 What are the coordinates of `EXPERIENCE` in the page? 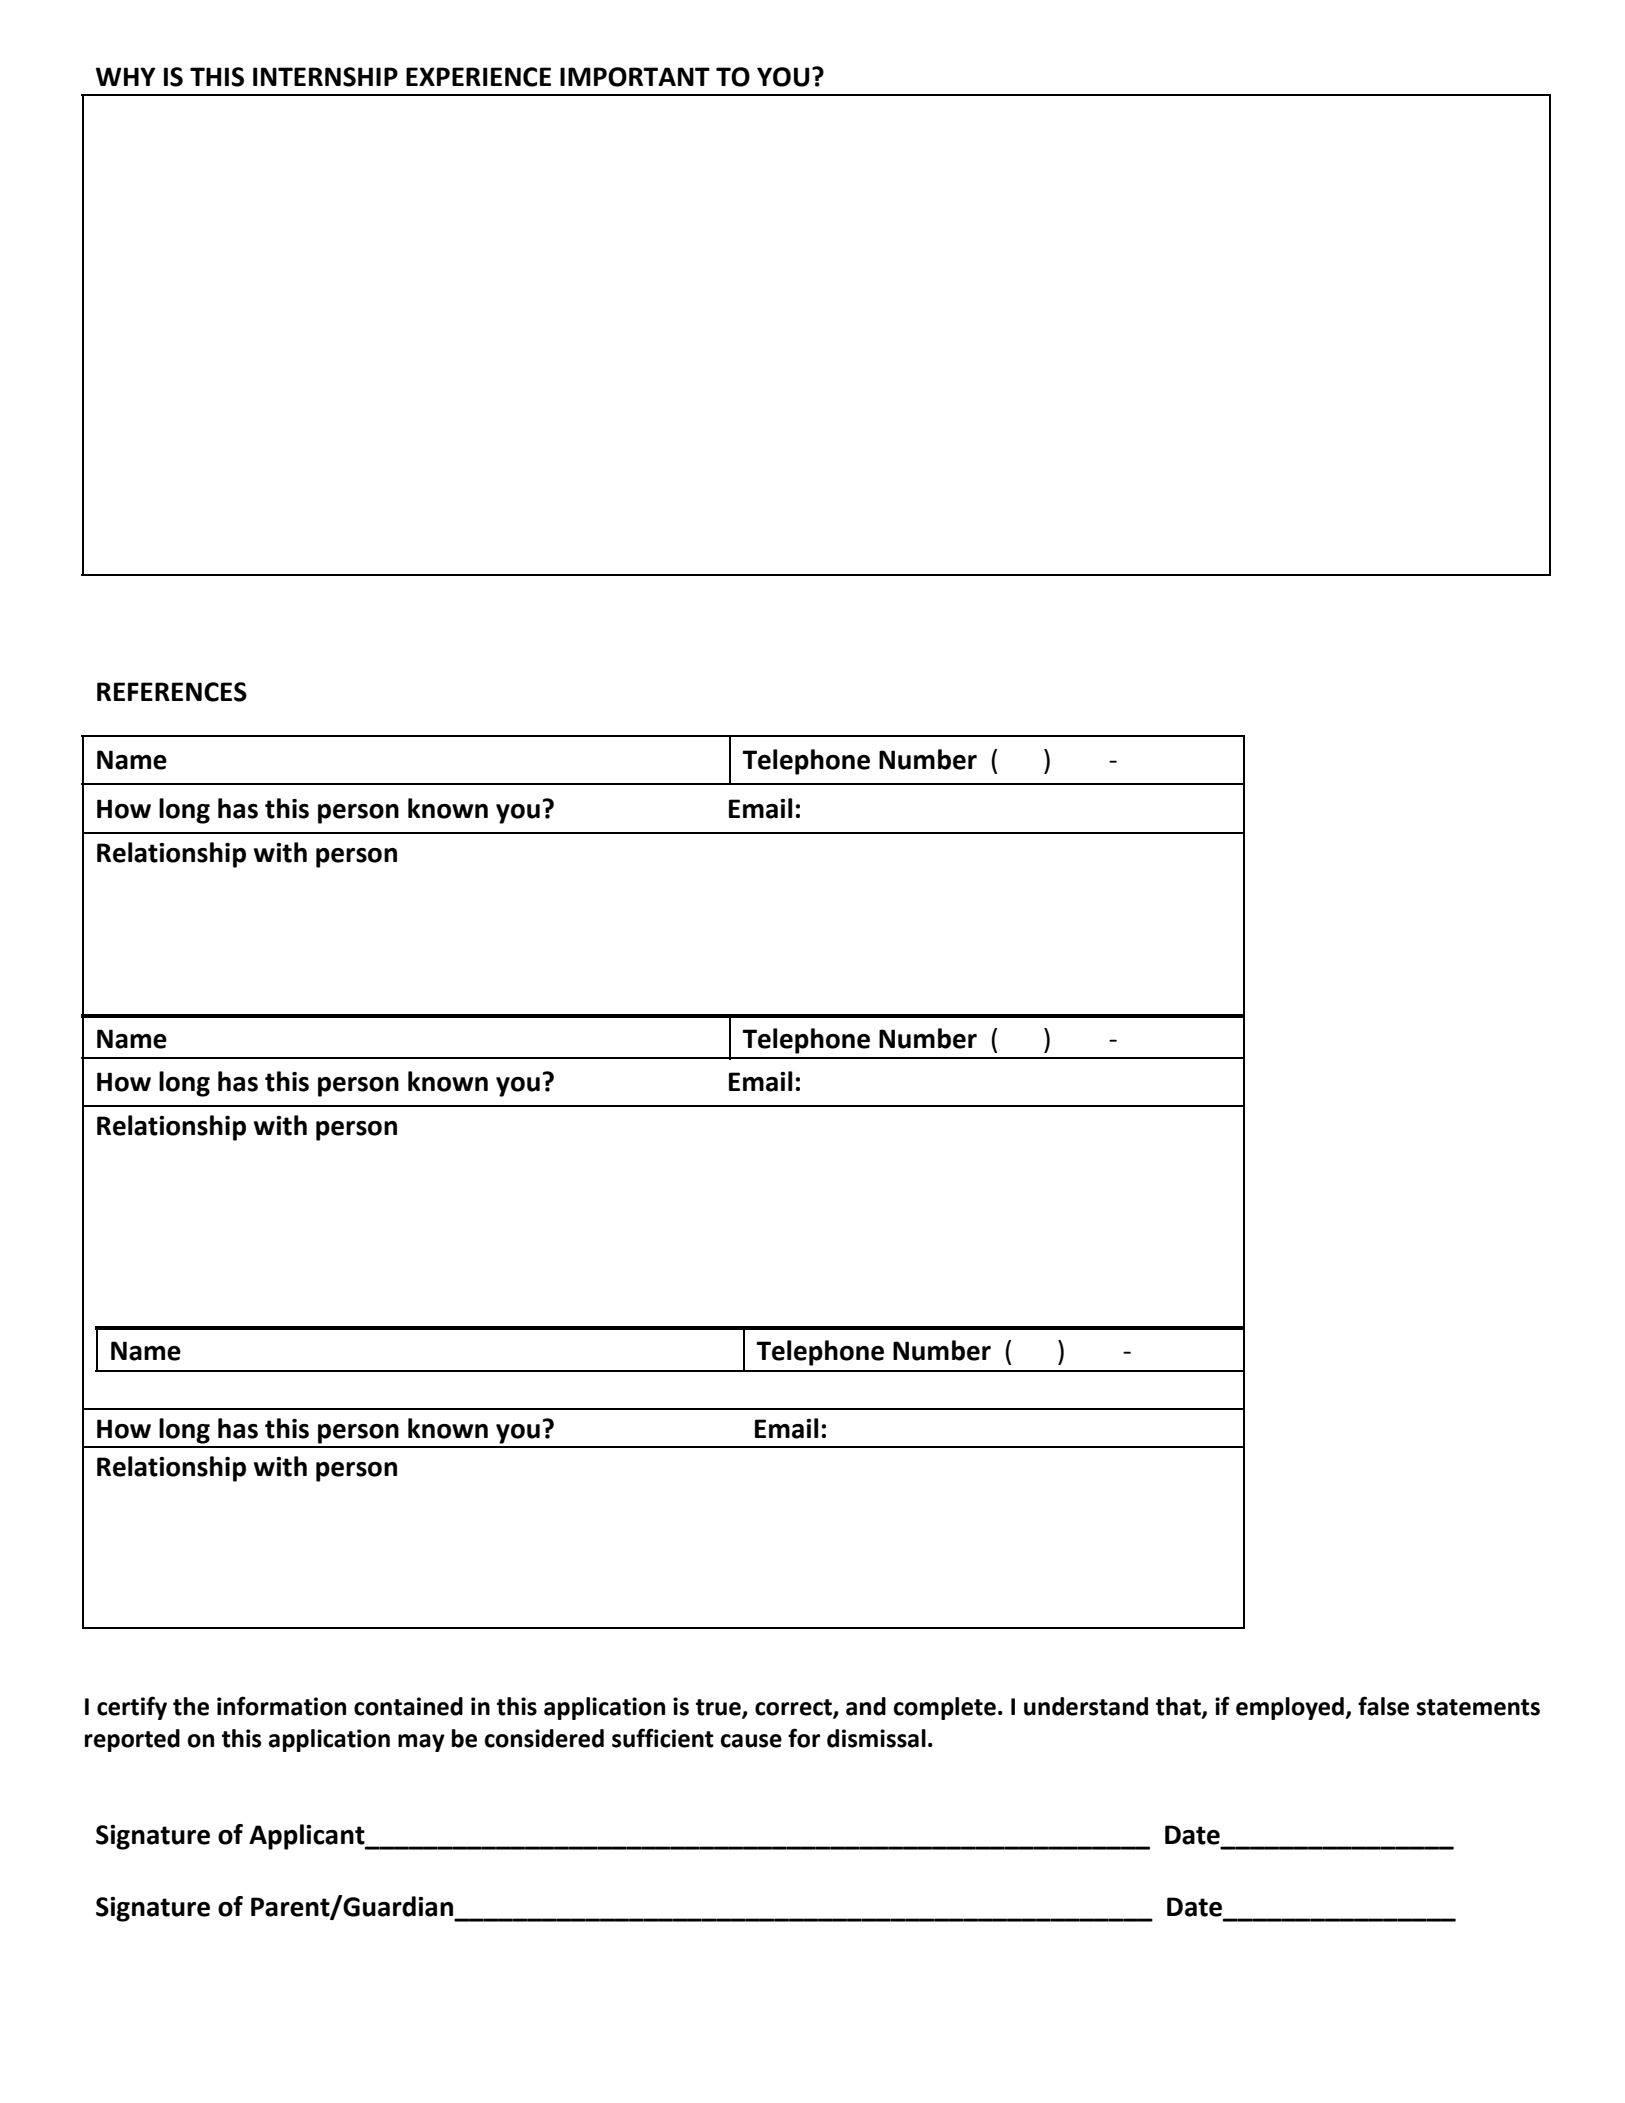 It's located at (478, 77).
